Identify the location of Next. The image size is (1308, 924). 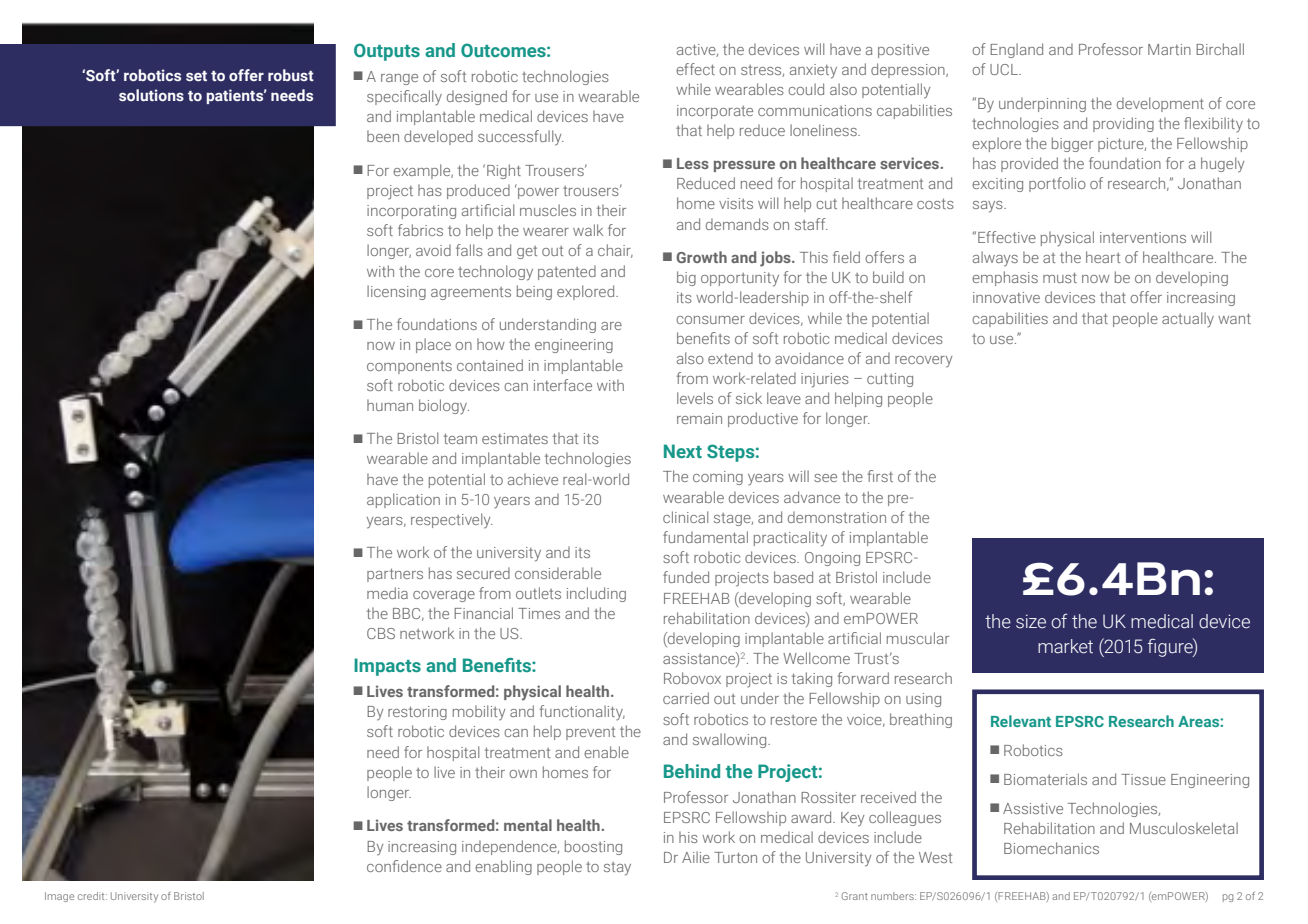
(683, 451).
